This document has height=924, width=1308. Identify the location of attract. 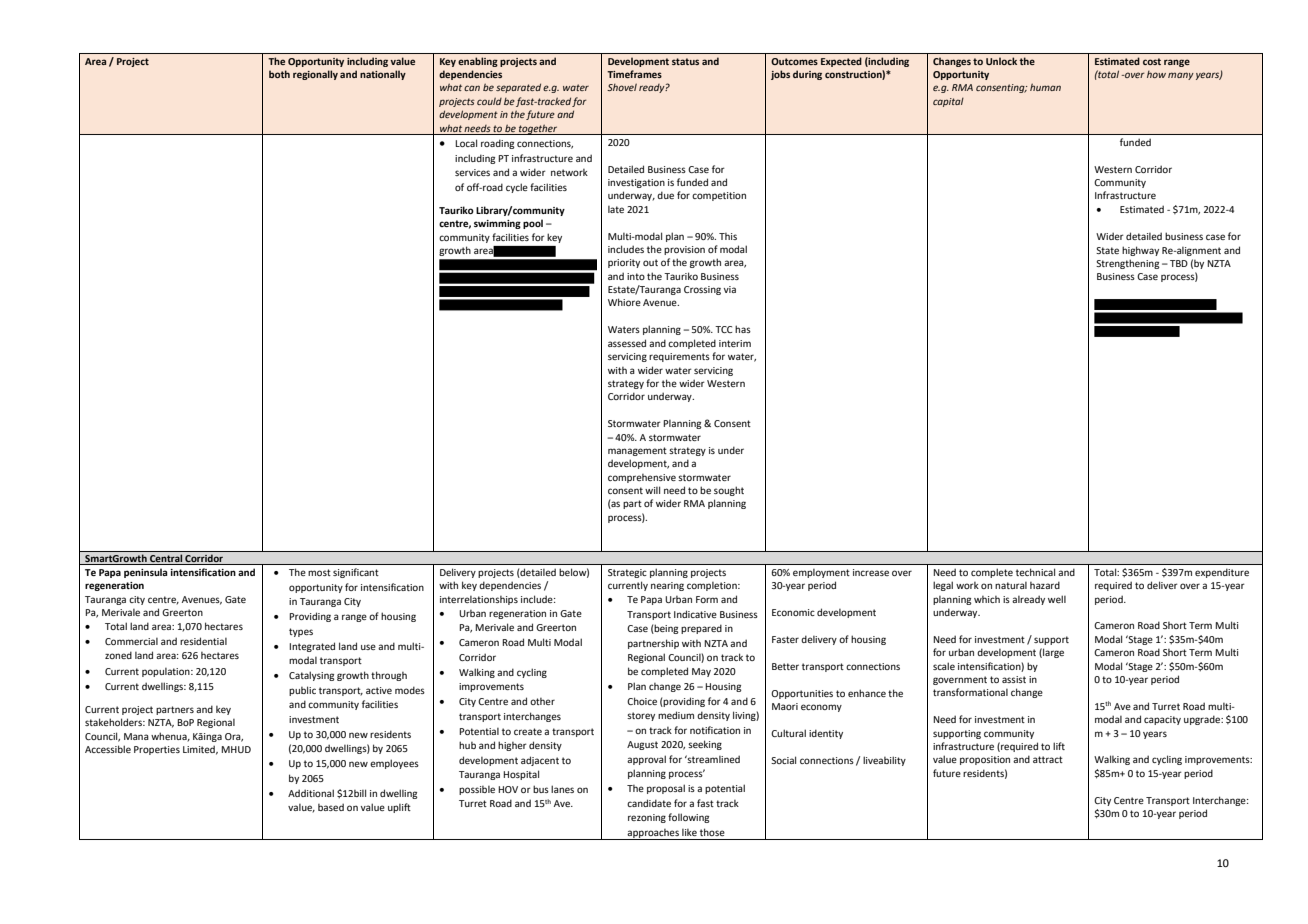
(1048, 759).
